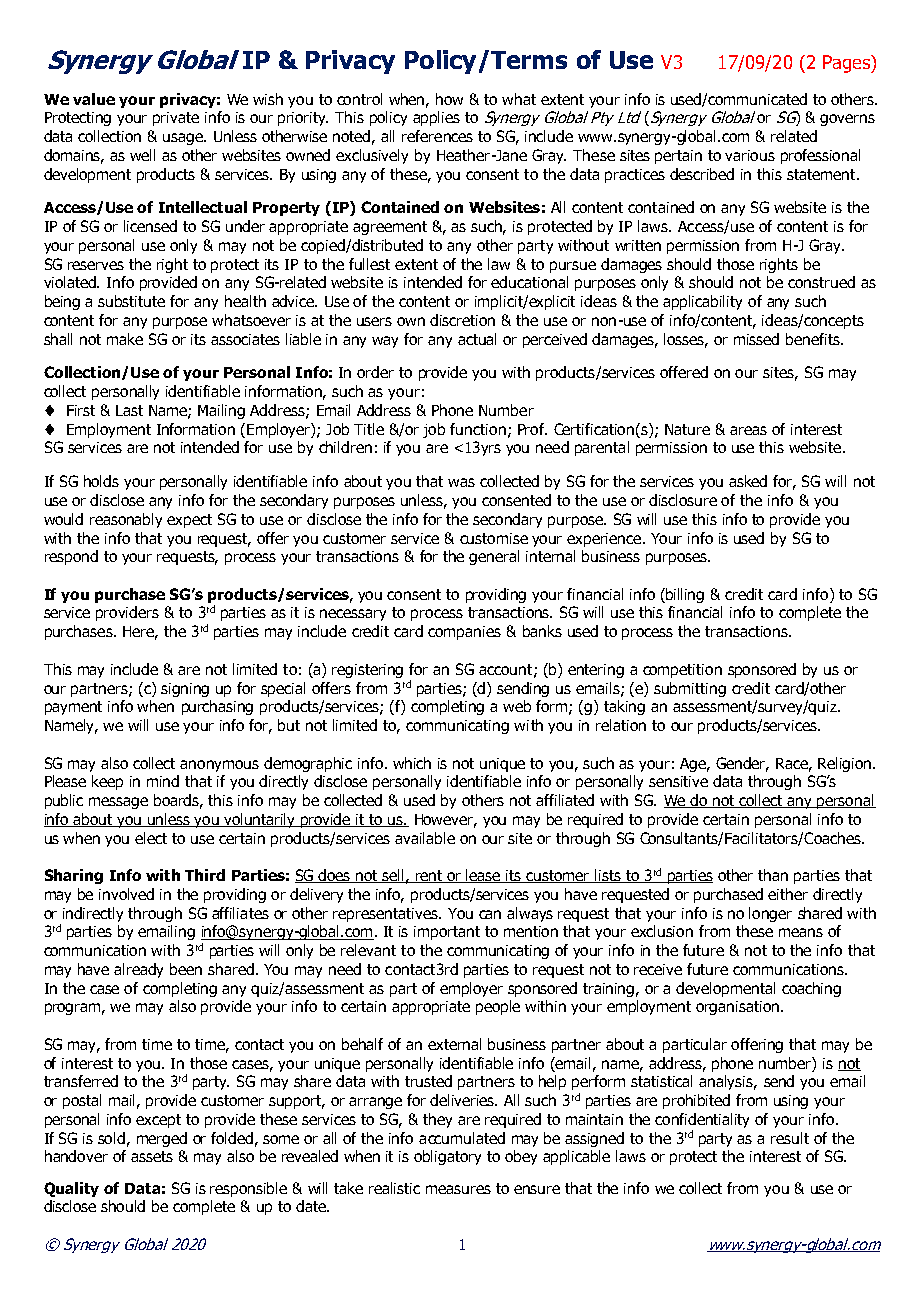 The height and width of the screenshot is (1308, 924). What do you see at coordinates (750, 155) in the screenshot?
I see `various` at bounding box center [750, 155].
